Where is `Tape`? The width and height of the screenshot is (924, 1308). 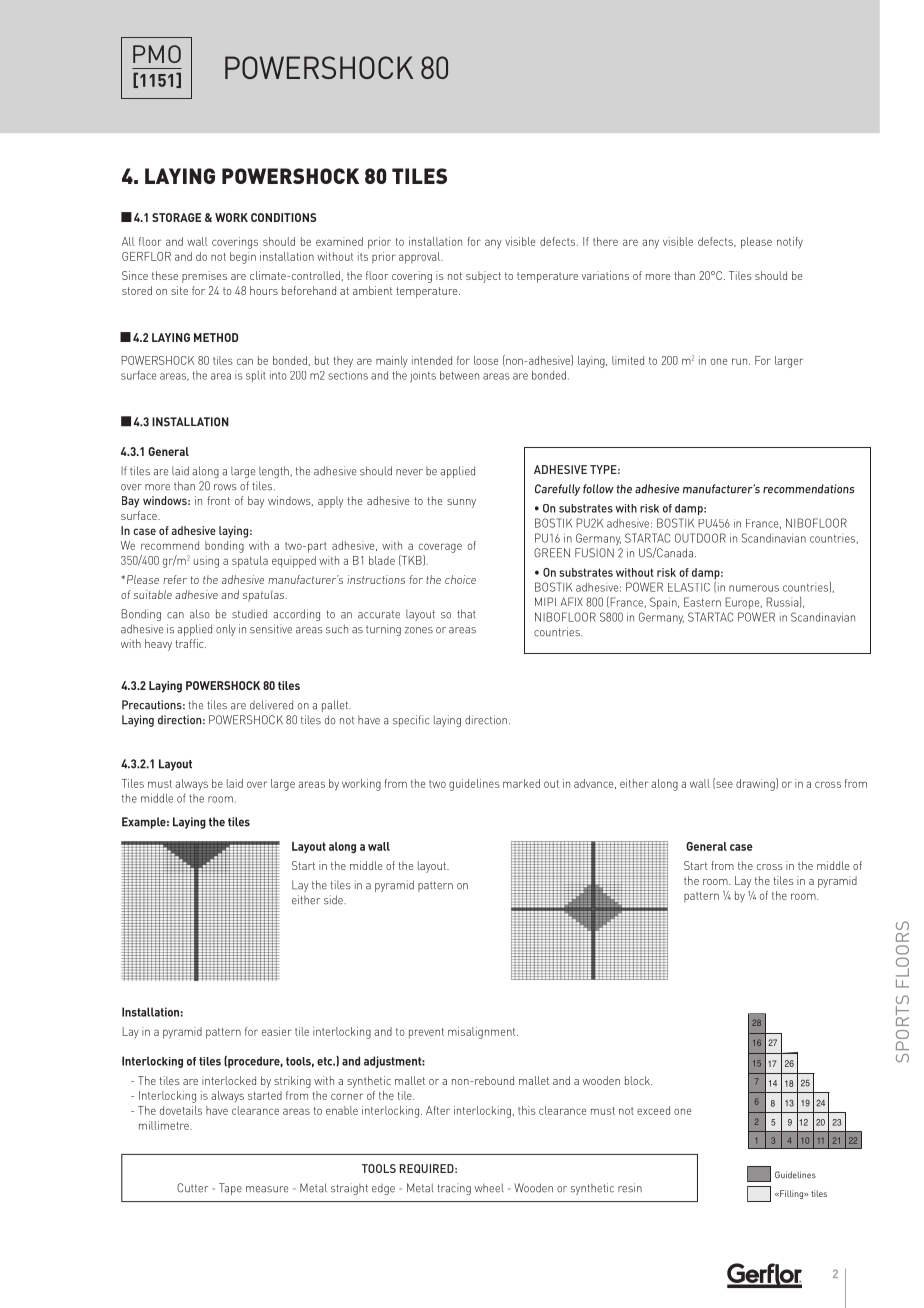 Tape is located at coordinates (230, 1189).
